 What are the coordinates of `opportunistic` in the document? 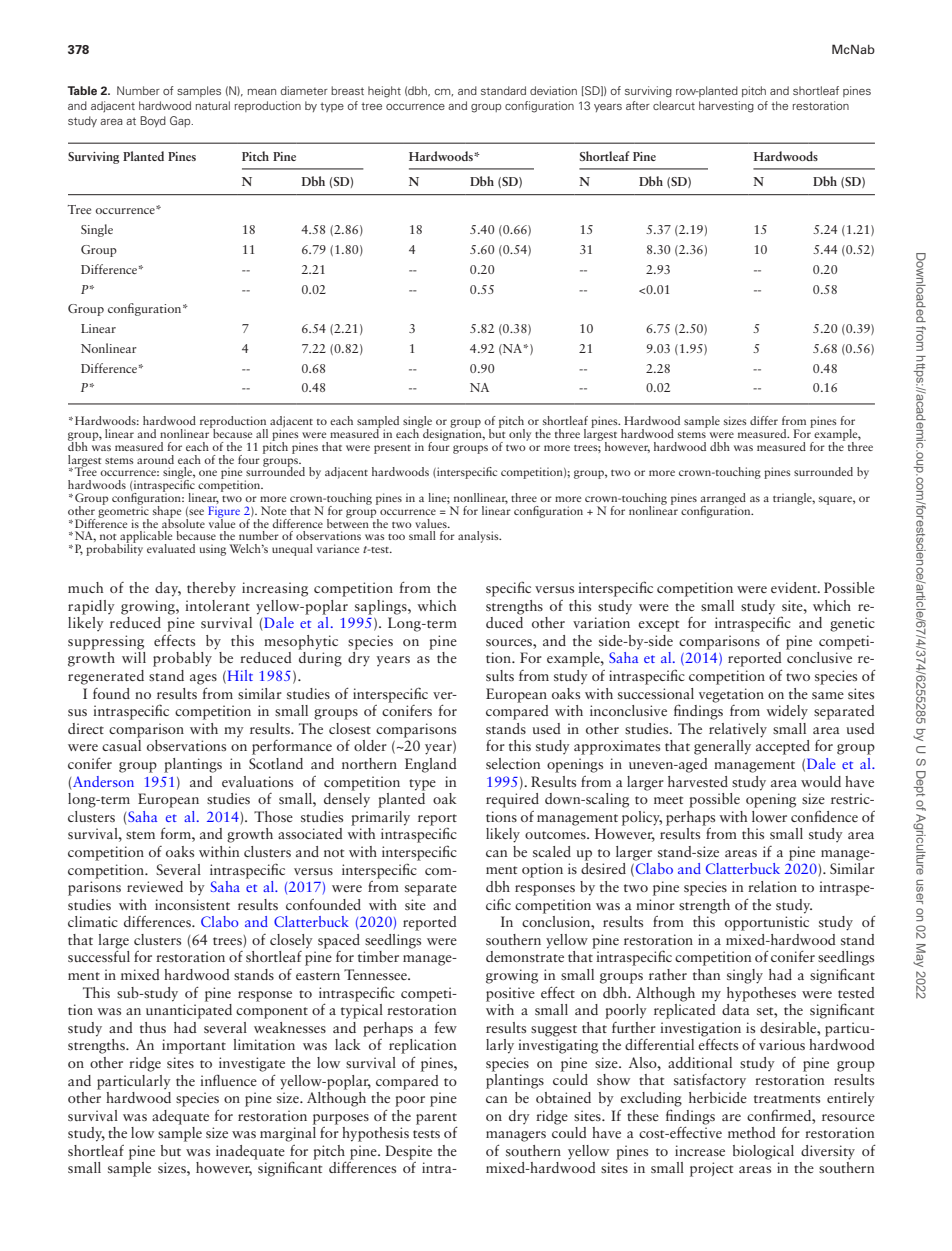 It's located at (767, 923).
